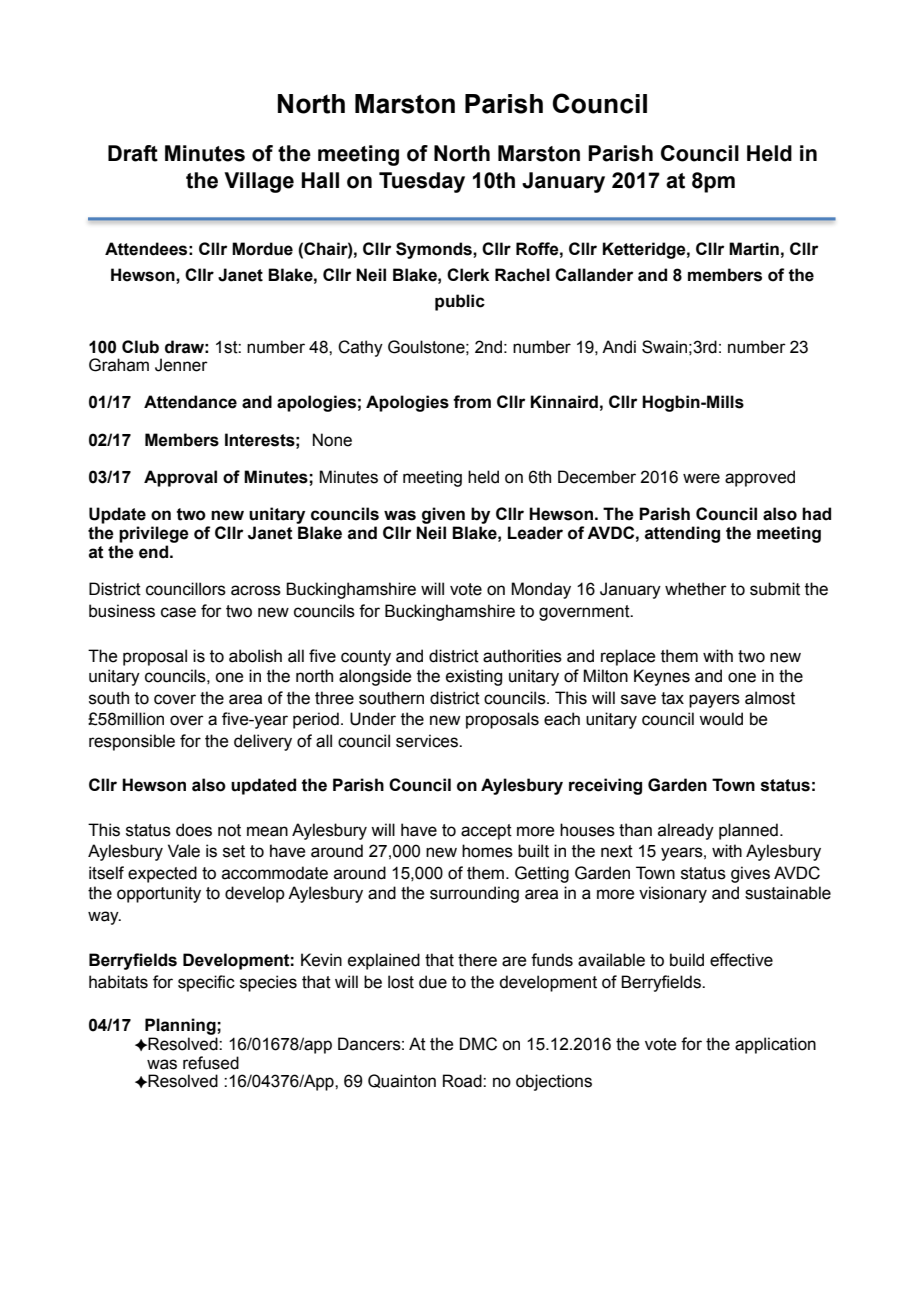  Describe the element at coordinates (522, 656) in the screenshot. I see `authorities` at that location.
